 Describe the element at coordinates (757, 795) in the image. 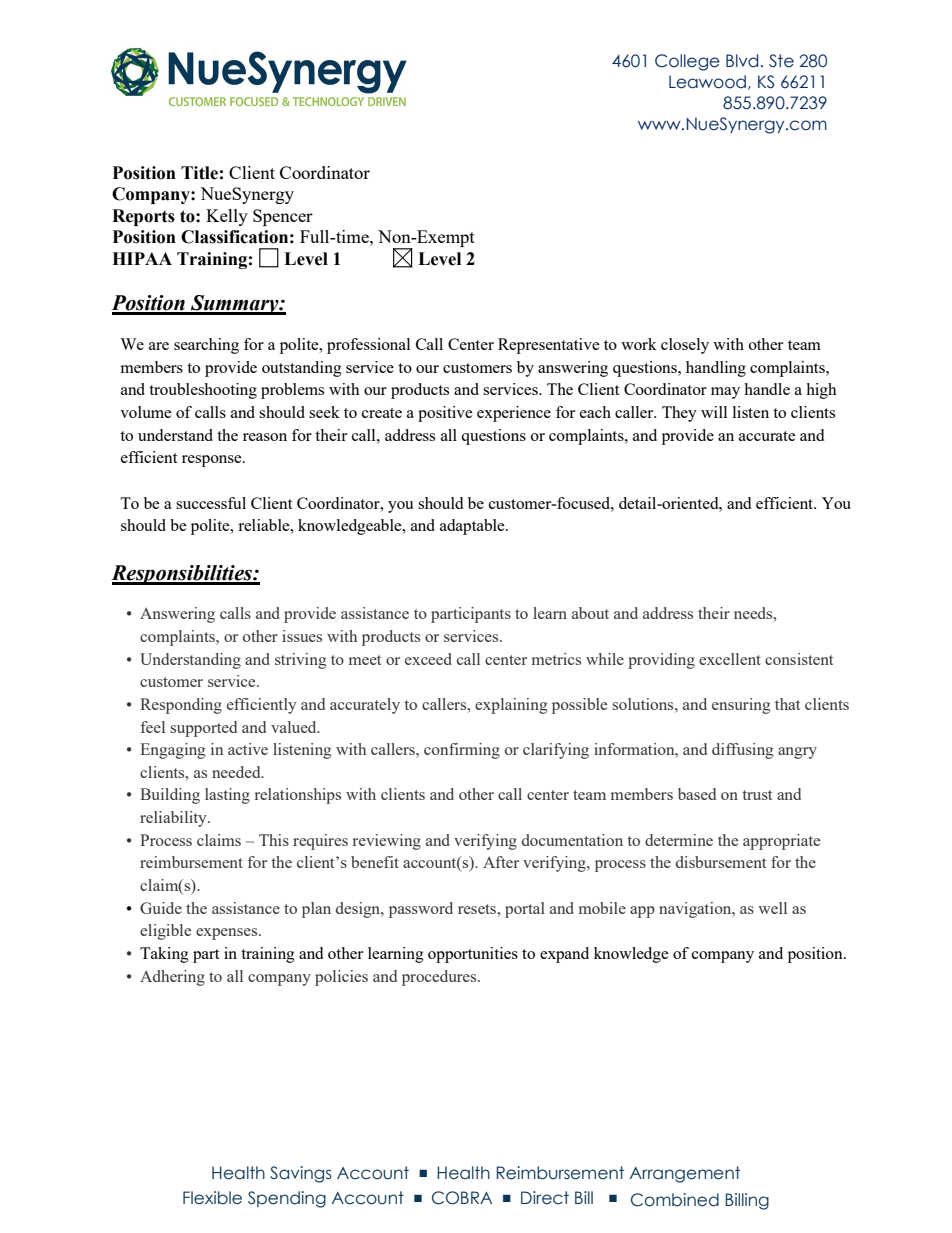

I see `trust` at that location.
